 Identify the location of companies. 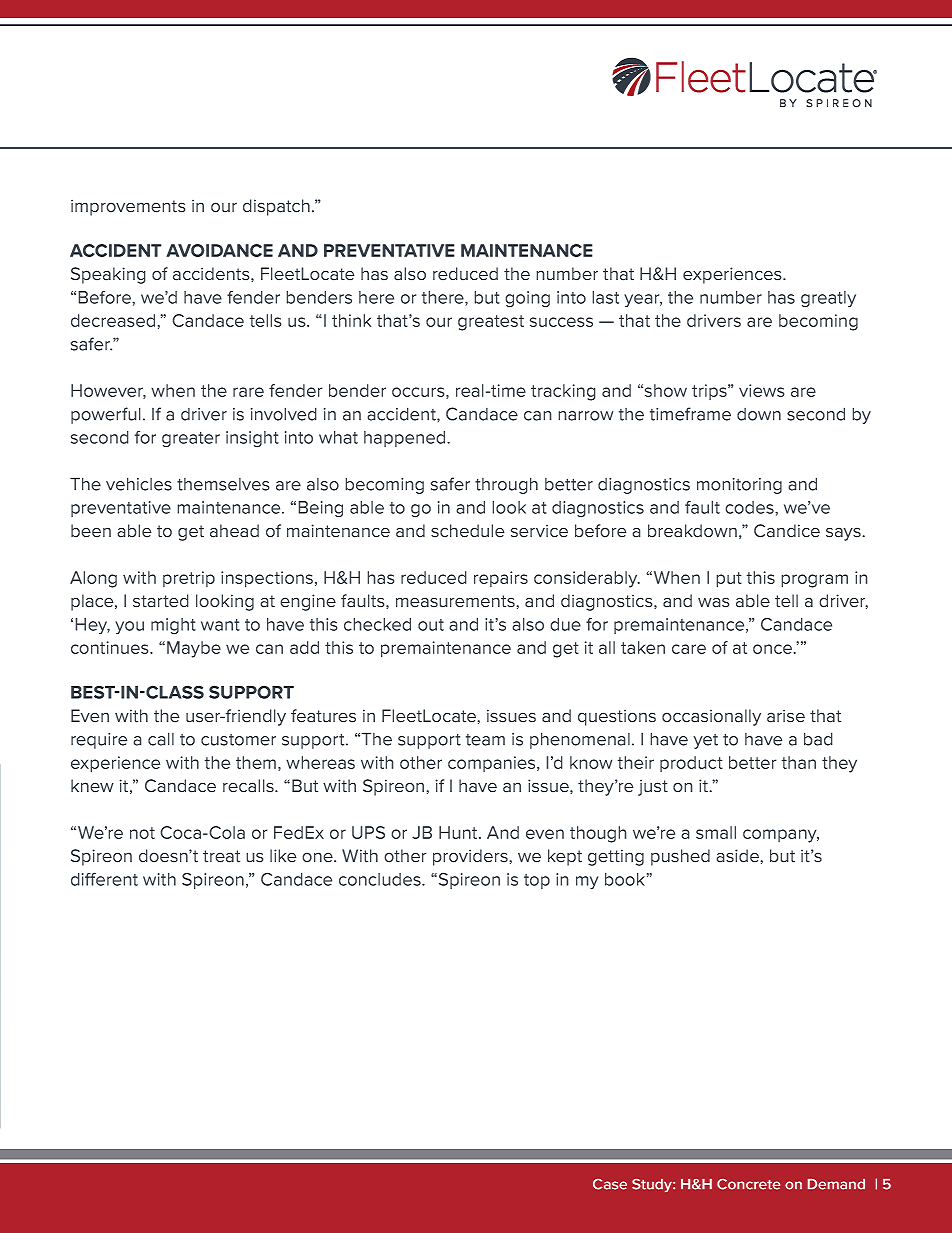
(493, 764).
